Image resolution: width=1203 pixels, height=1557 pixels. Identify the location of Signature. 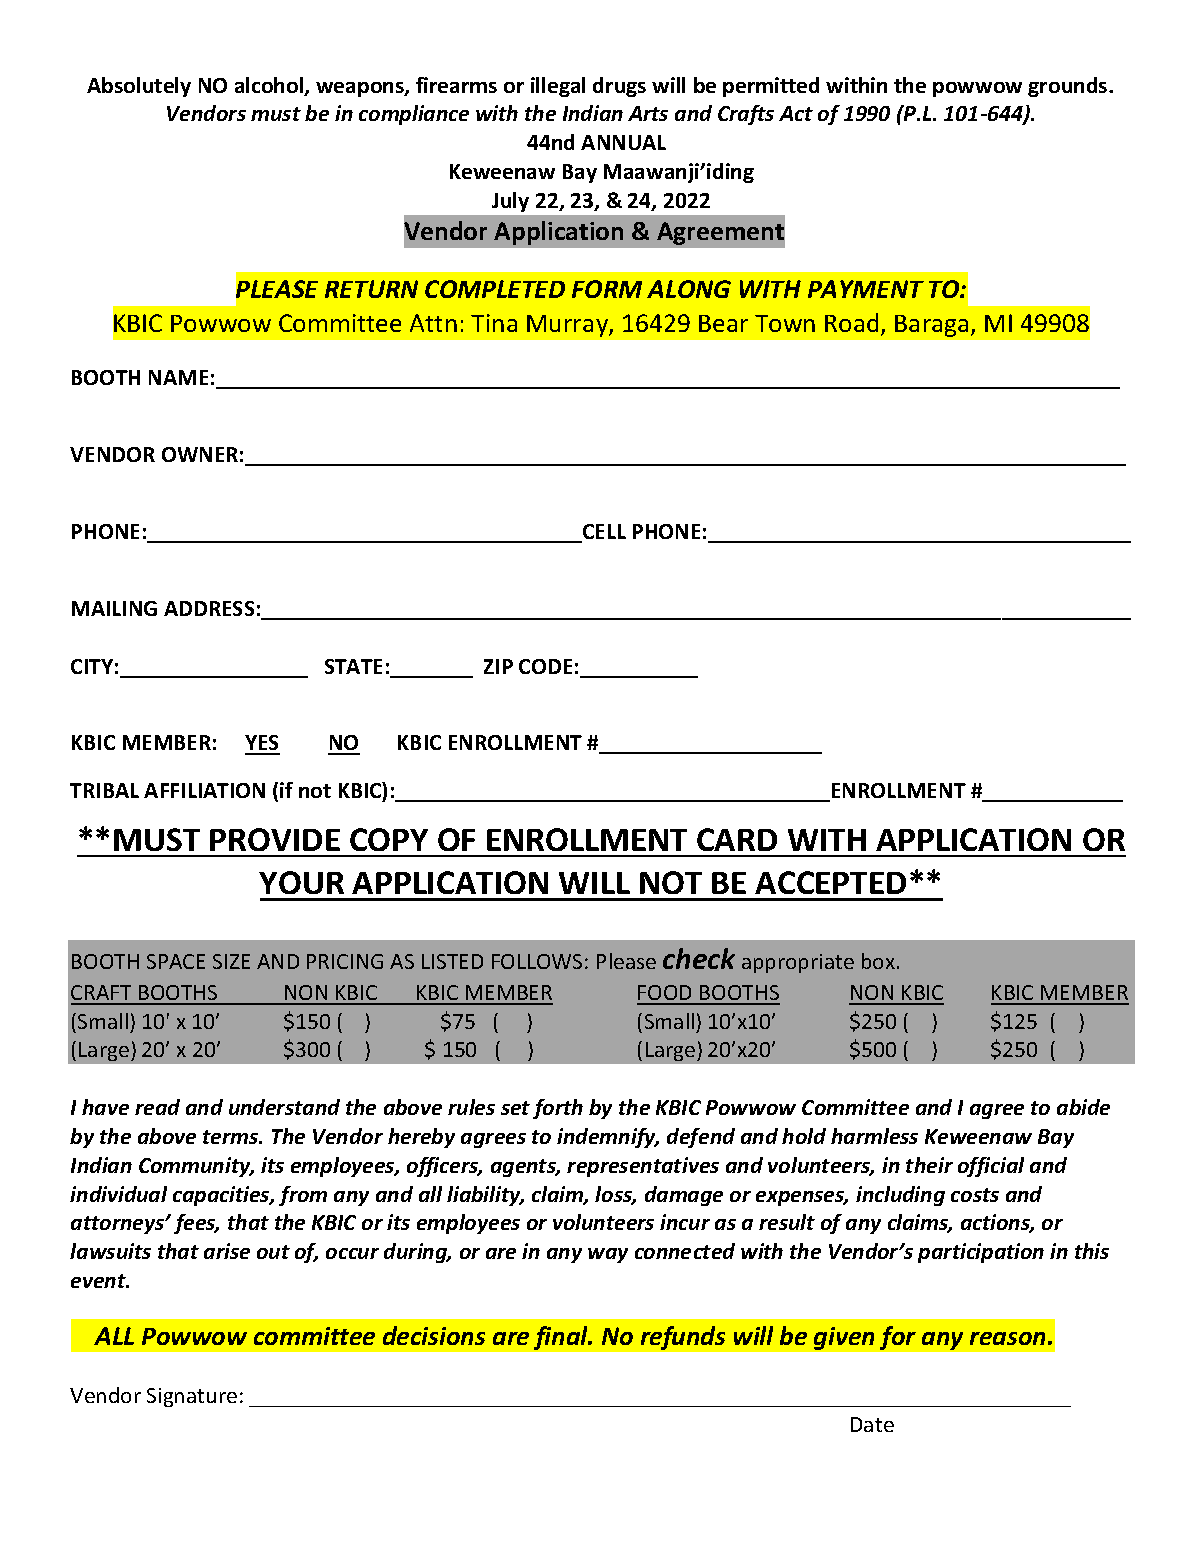
(192, 1397).
